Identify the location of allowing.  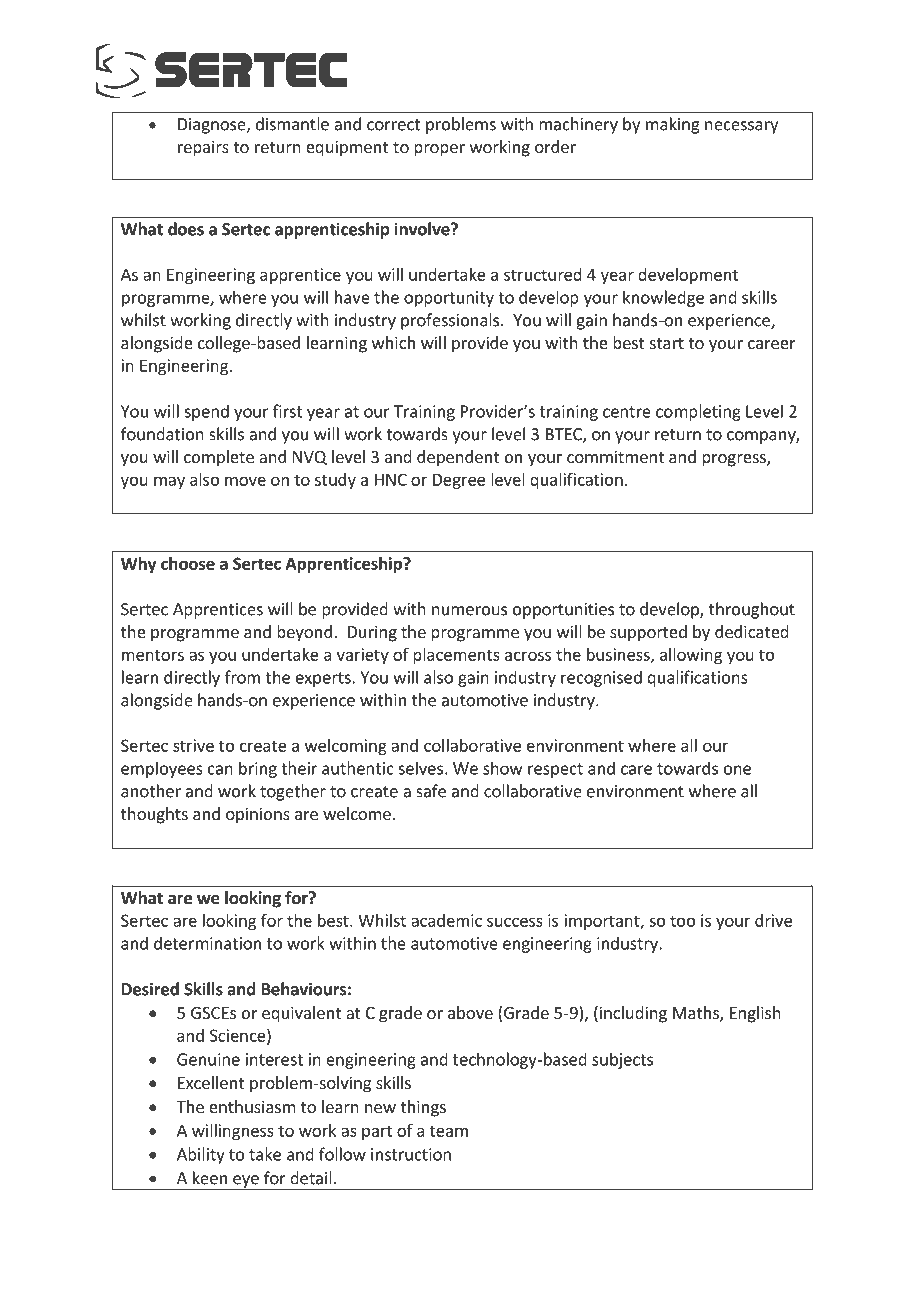
(691, 656).
